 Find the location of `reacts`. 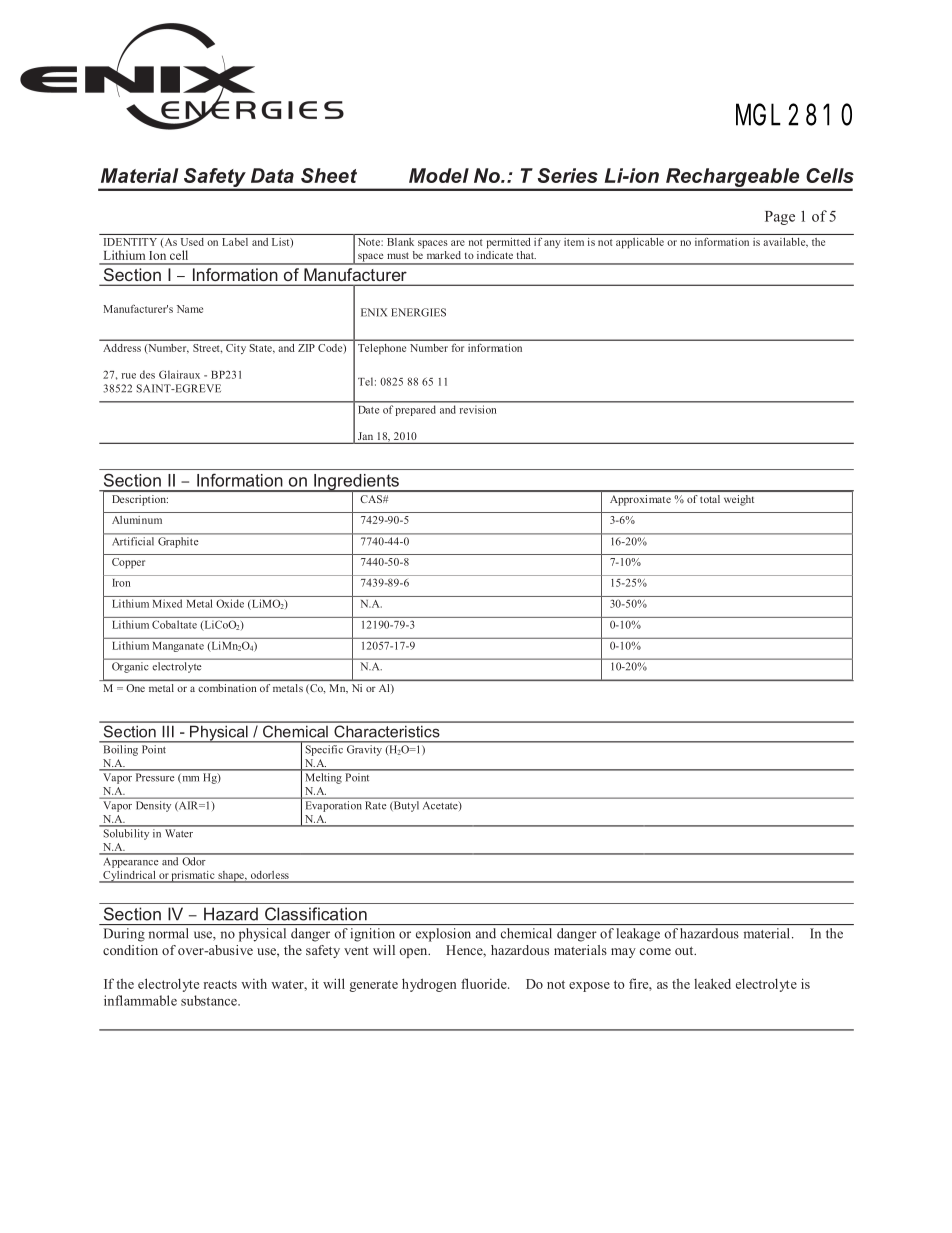

reacts is located at coordinates (220, 984).
